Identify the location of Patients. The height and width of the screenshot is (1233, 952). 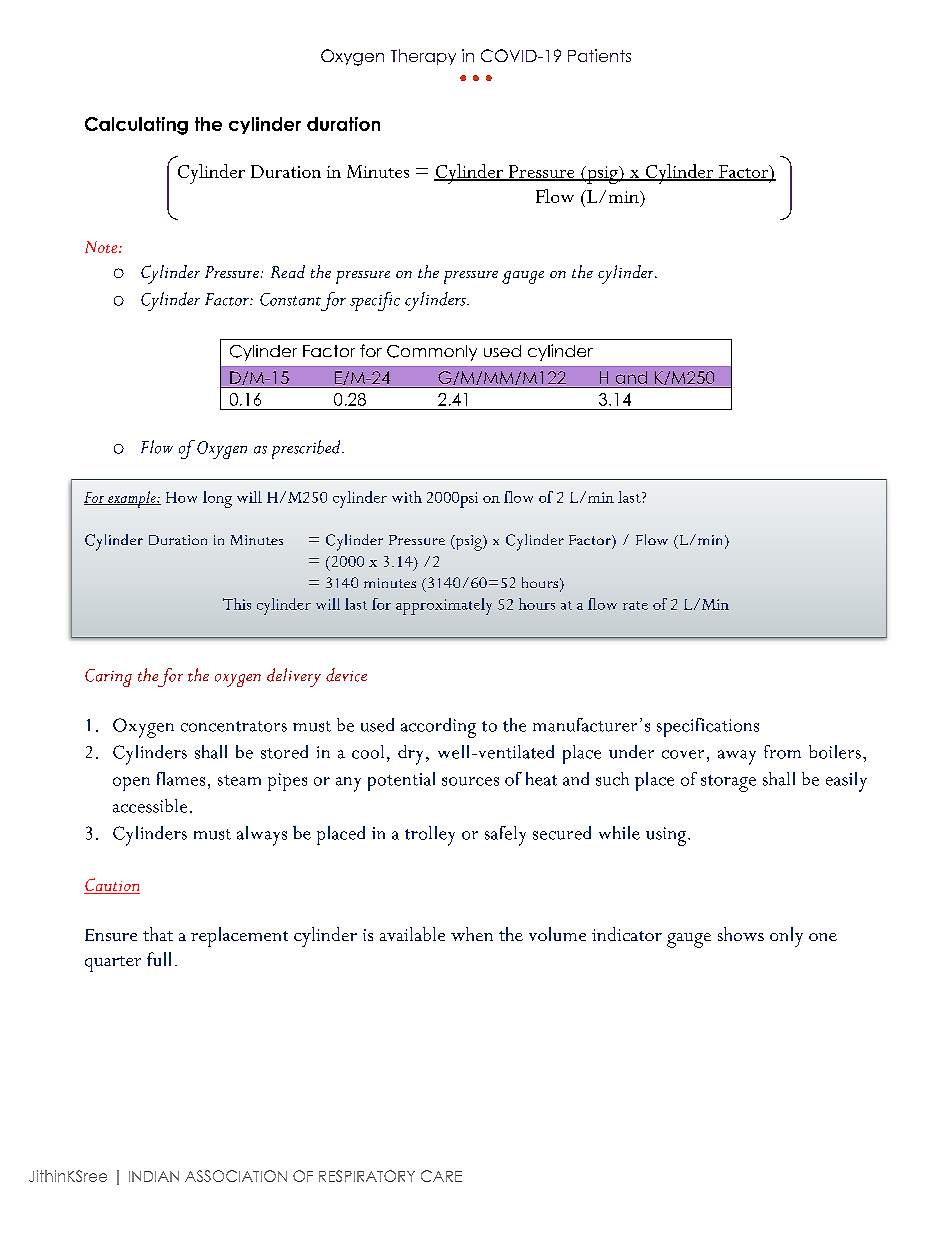
(599, 55).
